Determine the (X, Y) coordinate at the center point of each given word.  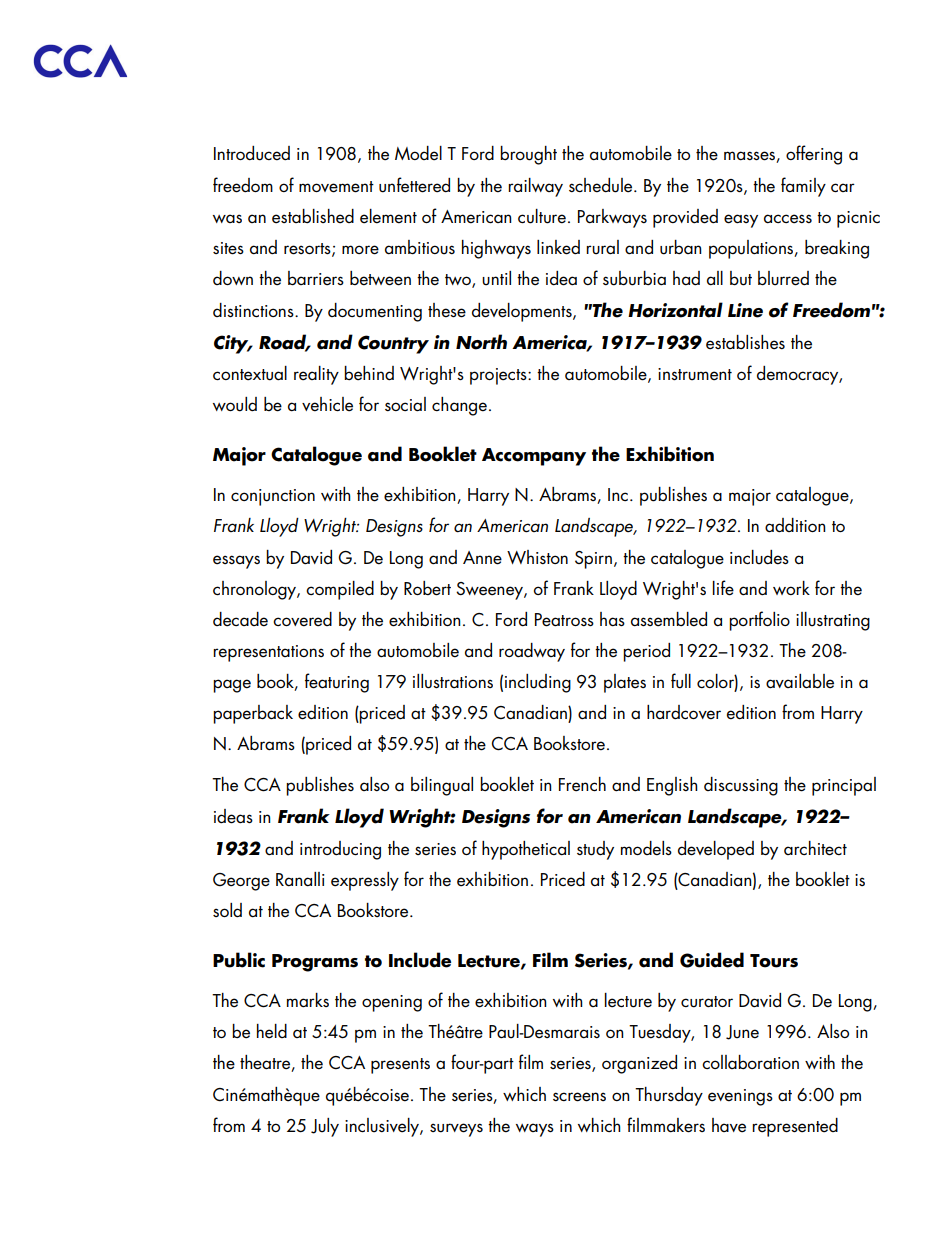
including (538, 683)
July (325, 1127)
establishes (745, 342)
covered (302, 619)
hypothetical (526, 850)
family (803, 187)
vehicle (327, 404)
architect (815, 848)
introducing (340, 850)
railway (535, 187)
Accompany (534, 457)
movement (336, 187)
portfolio (759, 621)
